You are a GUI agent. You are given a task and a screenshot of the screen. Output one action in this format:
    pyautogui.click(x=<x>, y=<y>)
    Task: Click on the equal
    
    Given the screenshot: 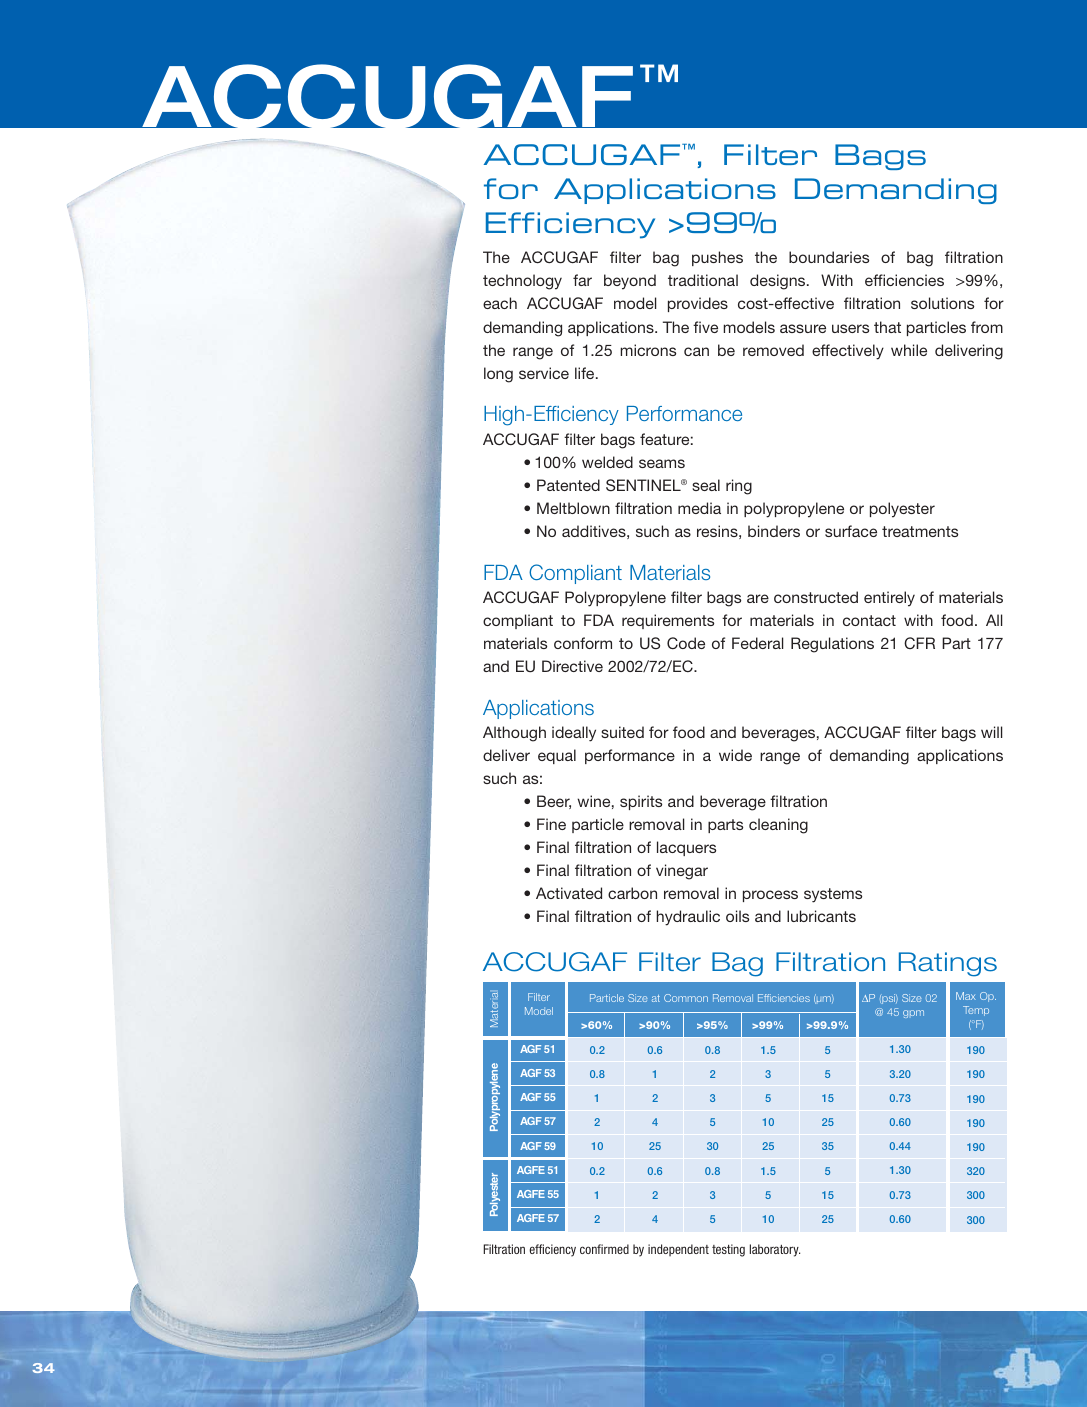 What is the action you would take?
    pyautogui.click(x=557, y=756)
